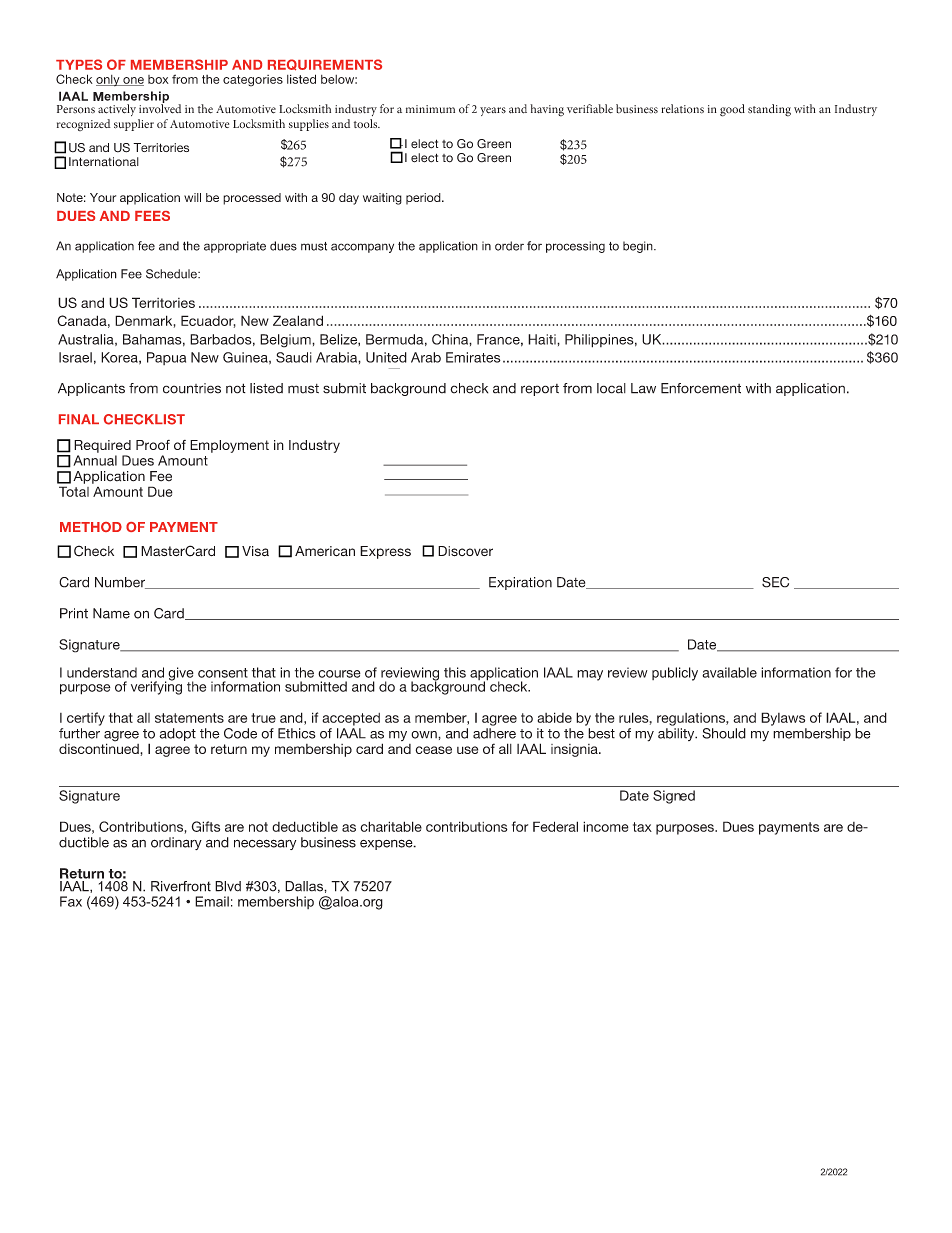 This document has height=1233, width=952. Describe the element at coordinates (156, 687) in the document. I see `verifying` at that location.
